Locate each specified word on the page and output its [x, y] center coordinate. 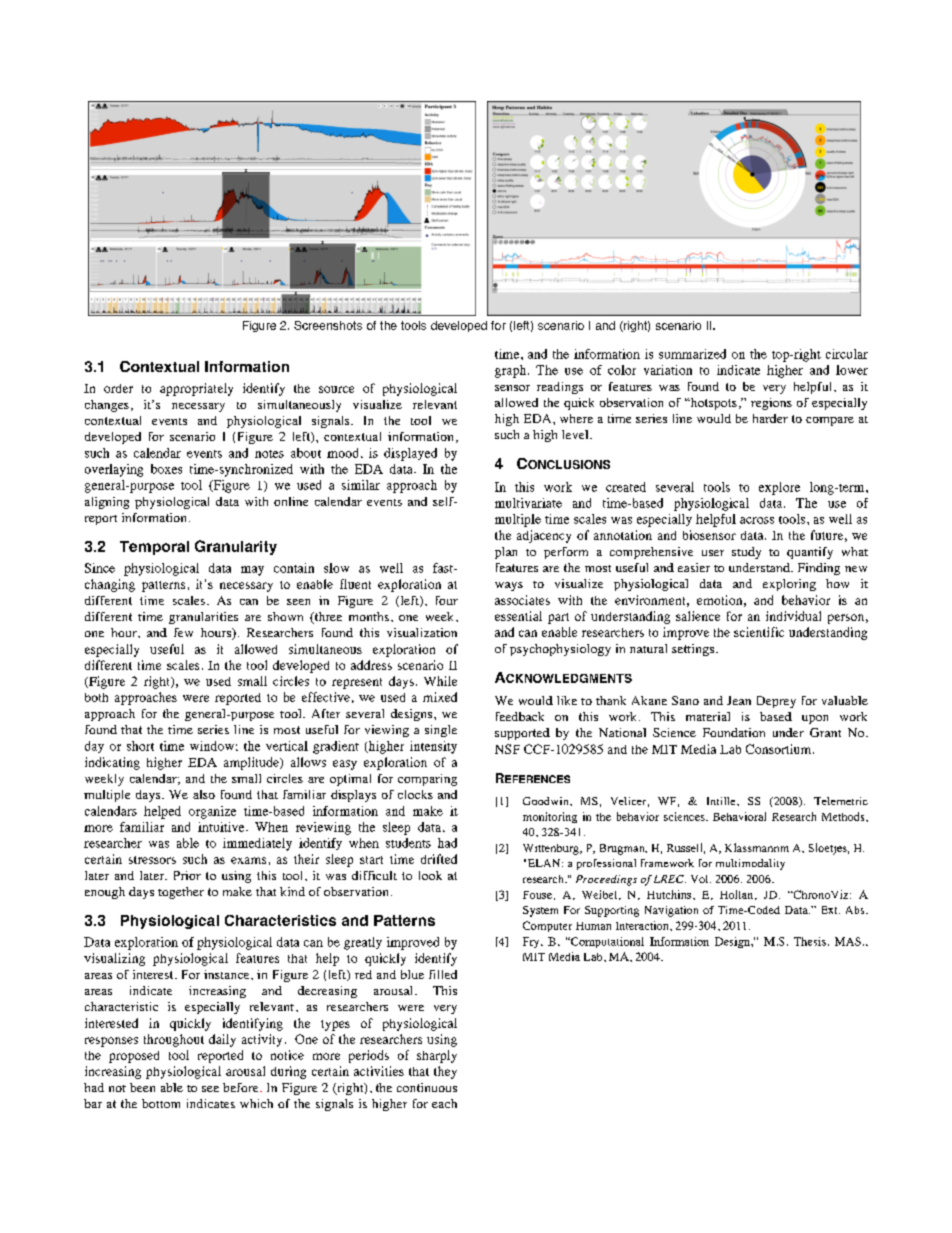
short [140, 746]
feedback [520, 716]
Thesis [810, 941]
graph [512, 371]
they [445, 1072]
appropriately [196, 389]
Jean [739, 700]
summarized [692, 354]
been [142, 1087]
